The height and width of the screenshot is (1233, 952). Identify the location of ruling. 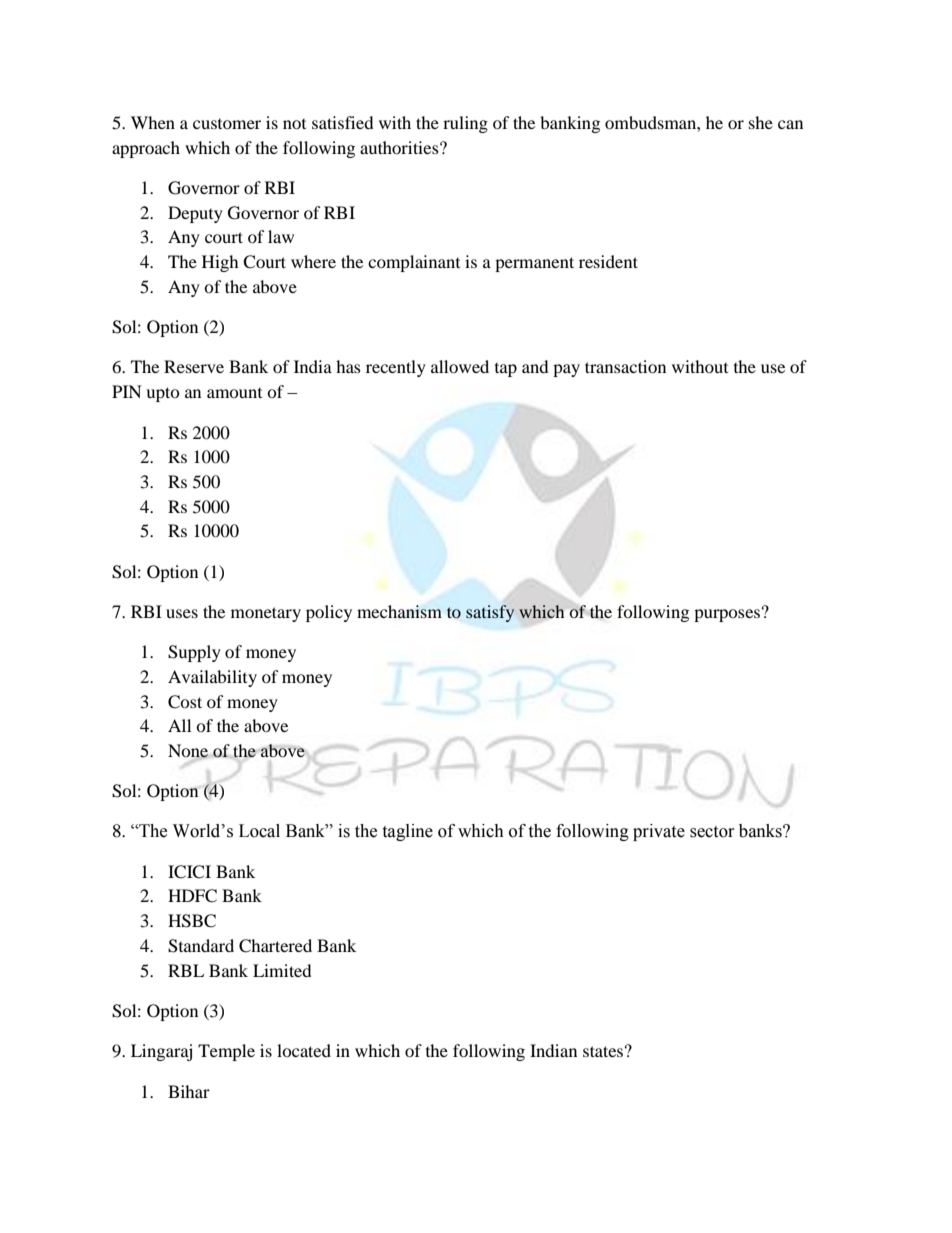
(465, 124).
